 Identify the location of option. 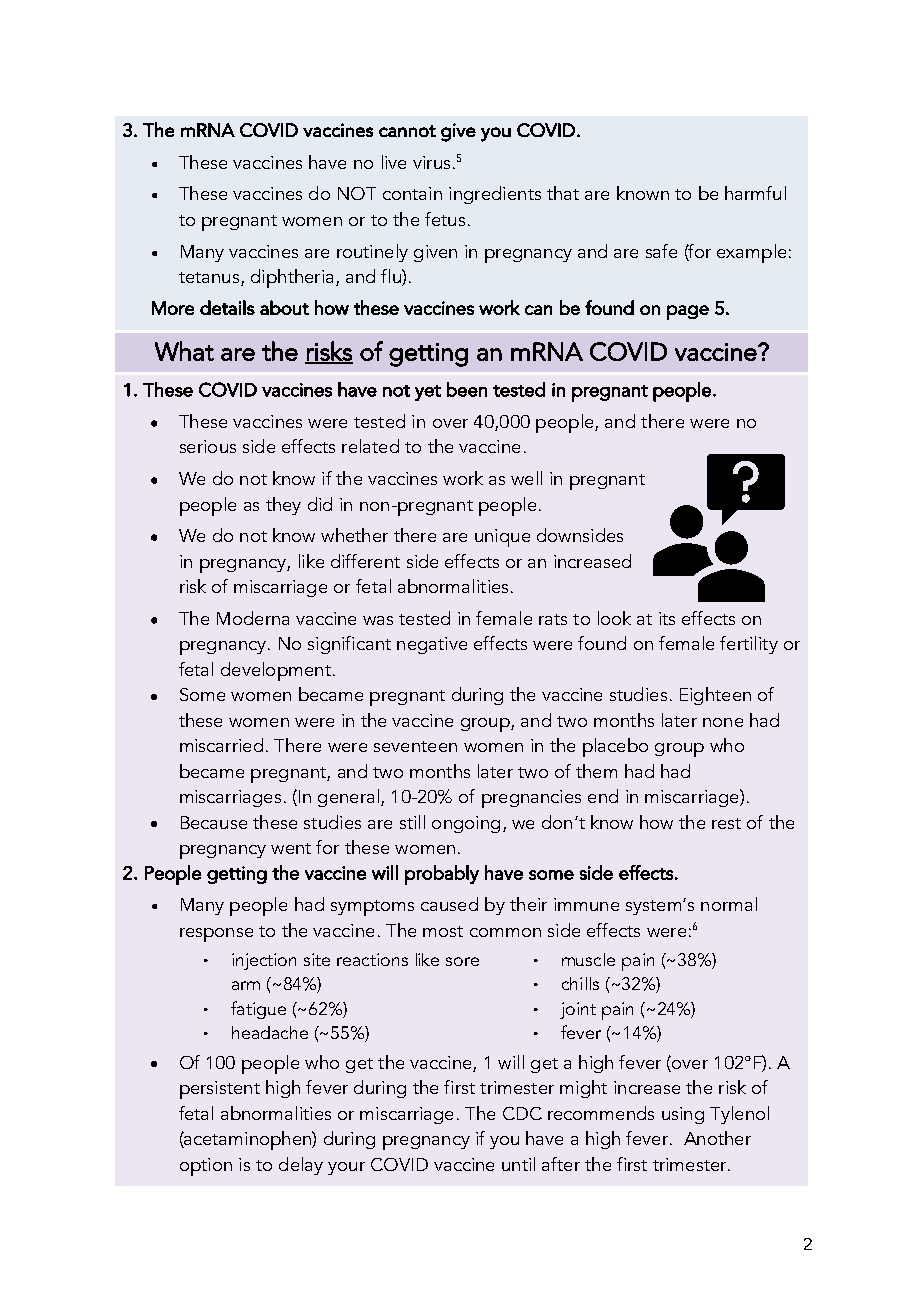
(206, 1167).
